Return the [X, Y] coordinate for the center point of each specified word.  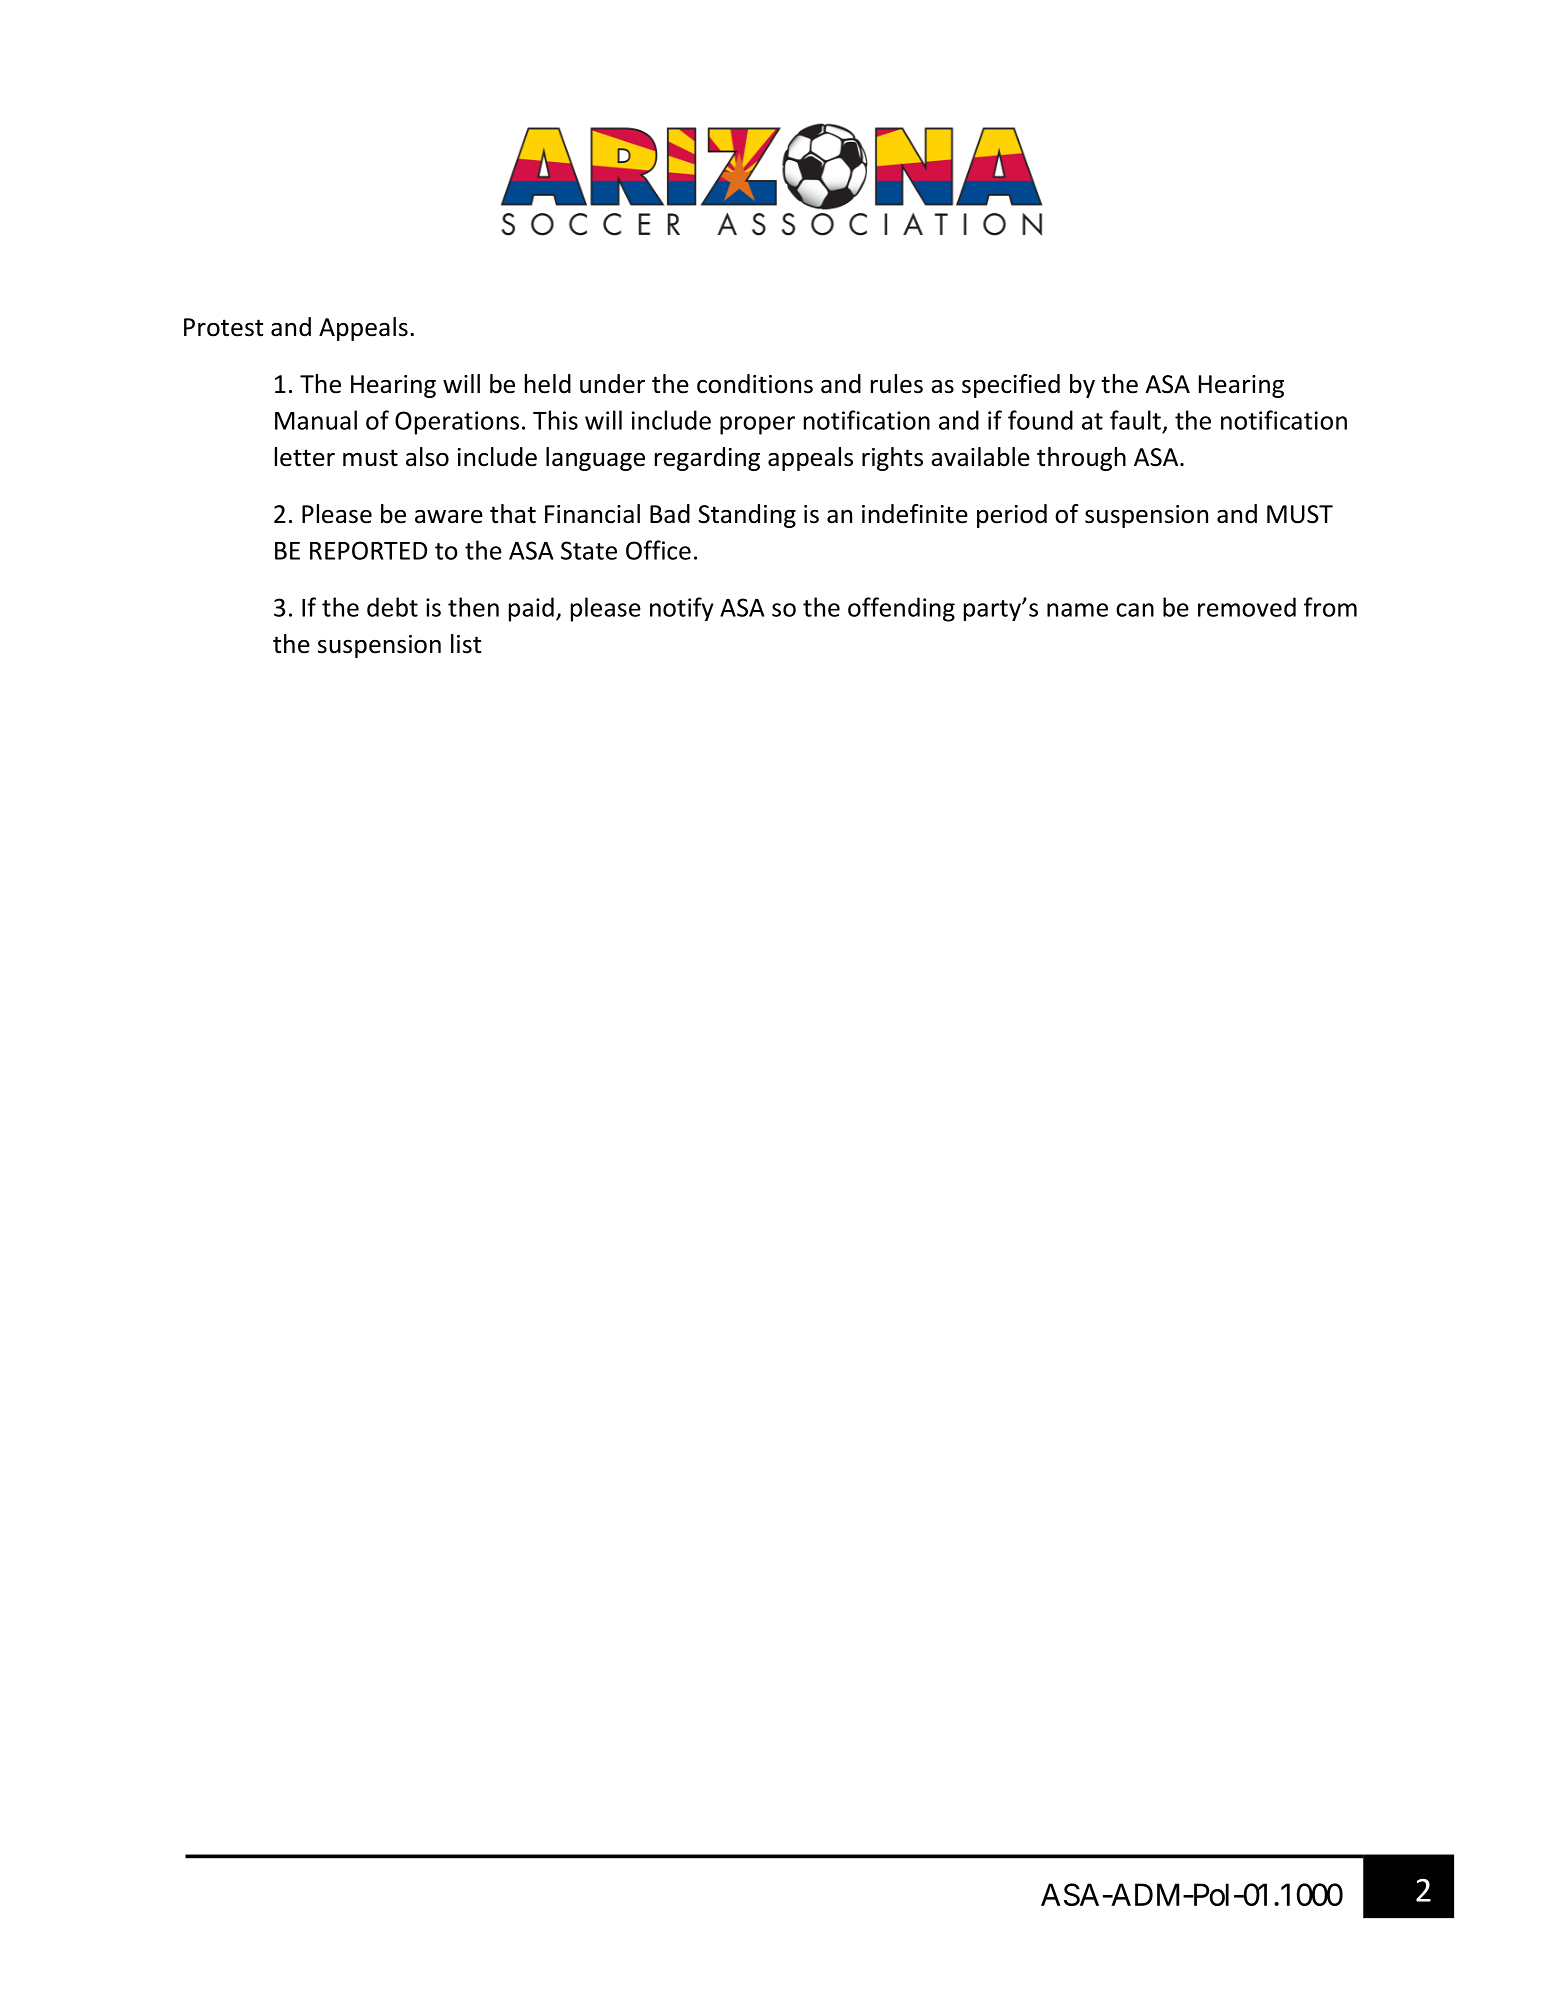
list [466, 644]
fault [1135, 420]
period [1012, 516]
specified [1011, 386]
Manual [316, 420]
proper [757, 425]
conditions [755, 384]
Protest [223, 327]
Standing [747, 516]
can [1135, 610]
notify [682, 609]
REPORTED [368, 550]
